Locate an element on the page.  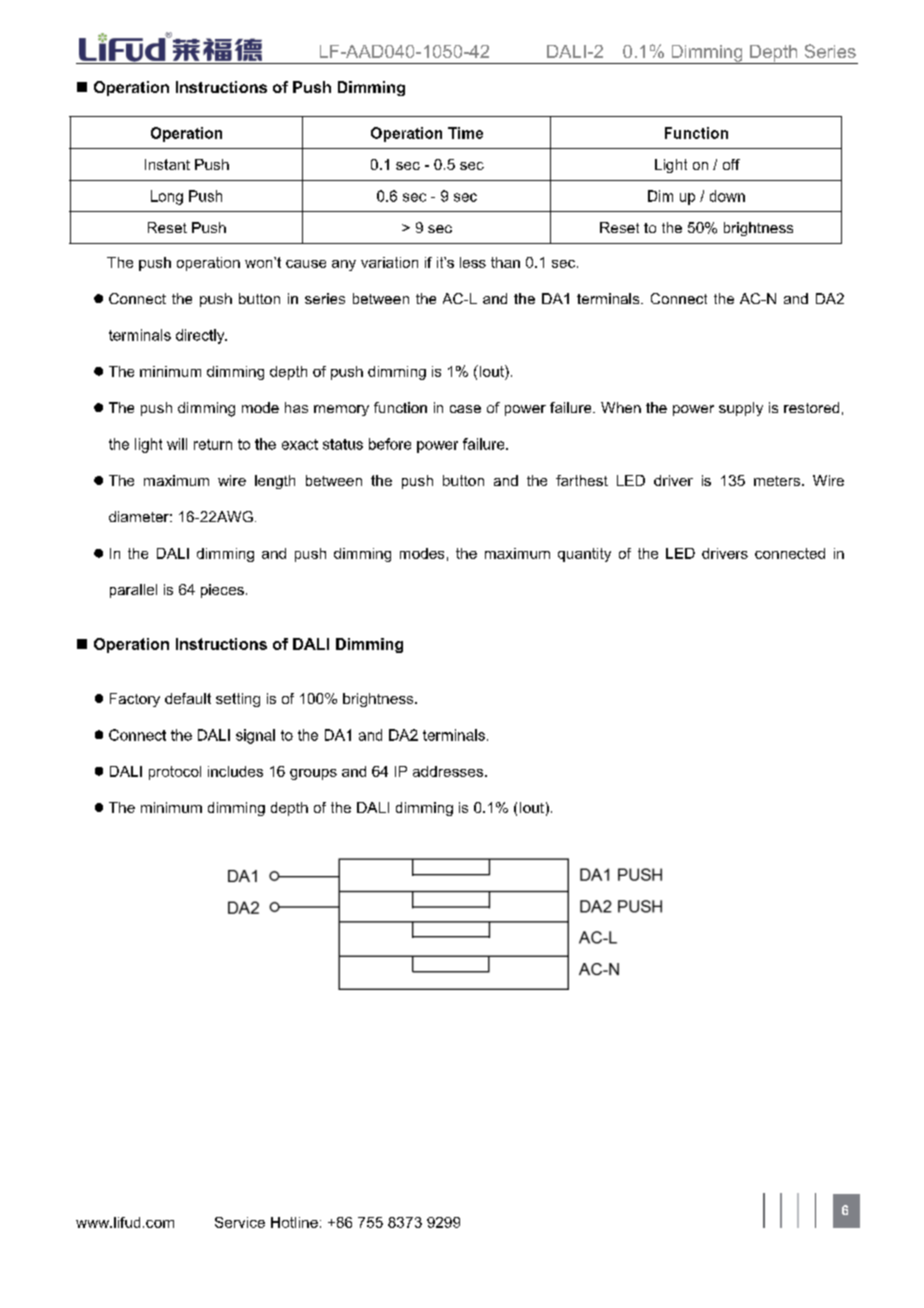
supply is located at coordinates (741, 409).
